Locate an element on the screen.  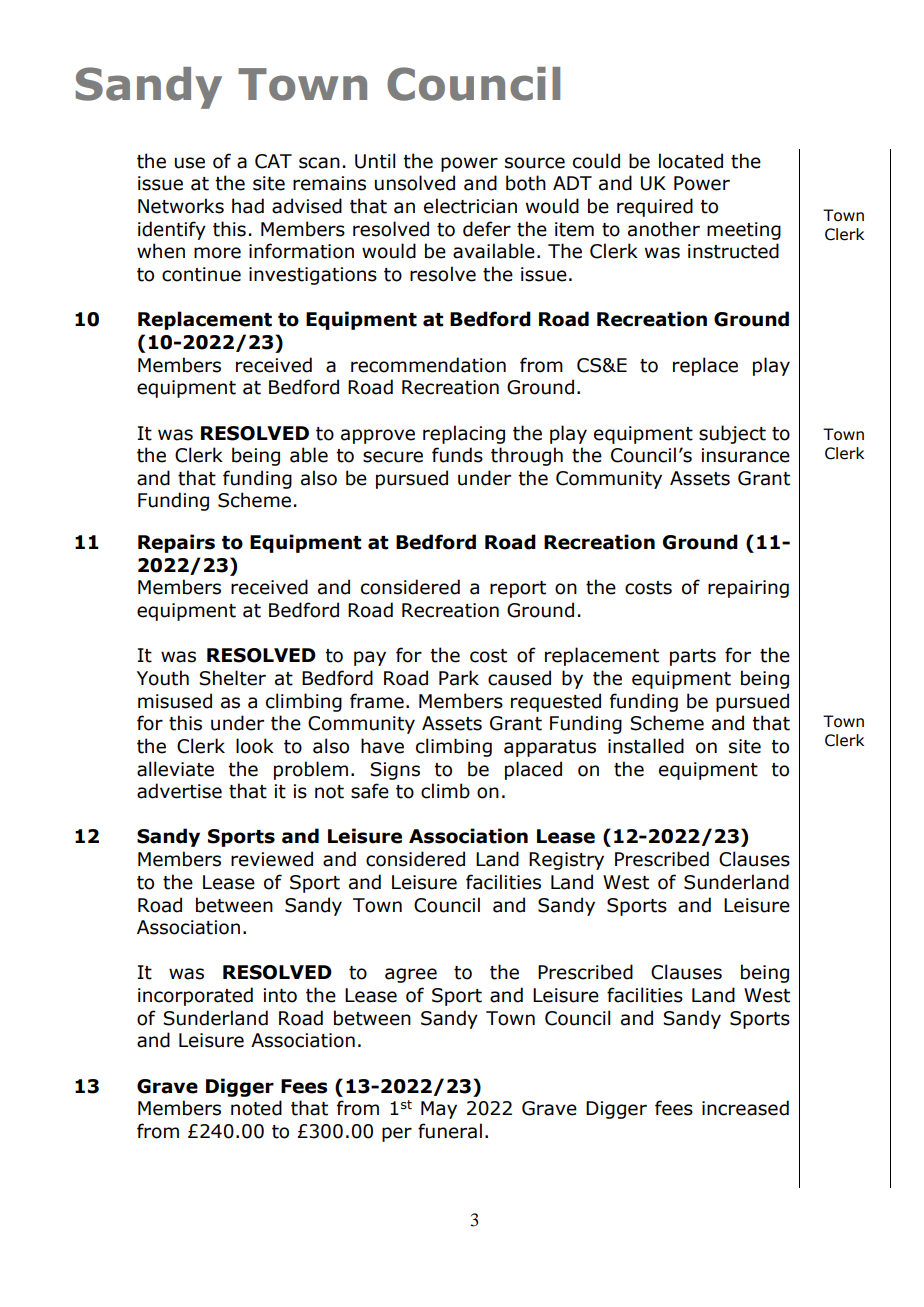
subject is located at coordinates (732, 434).
